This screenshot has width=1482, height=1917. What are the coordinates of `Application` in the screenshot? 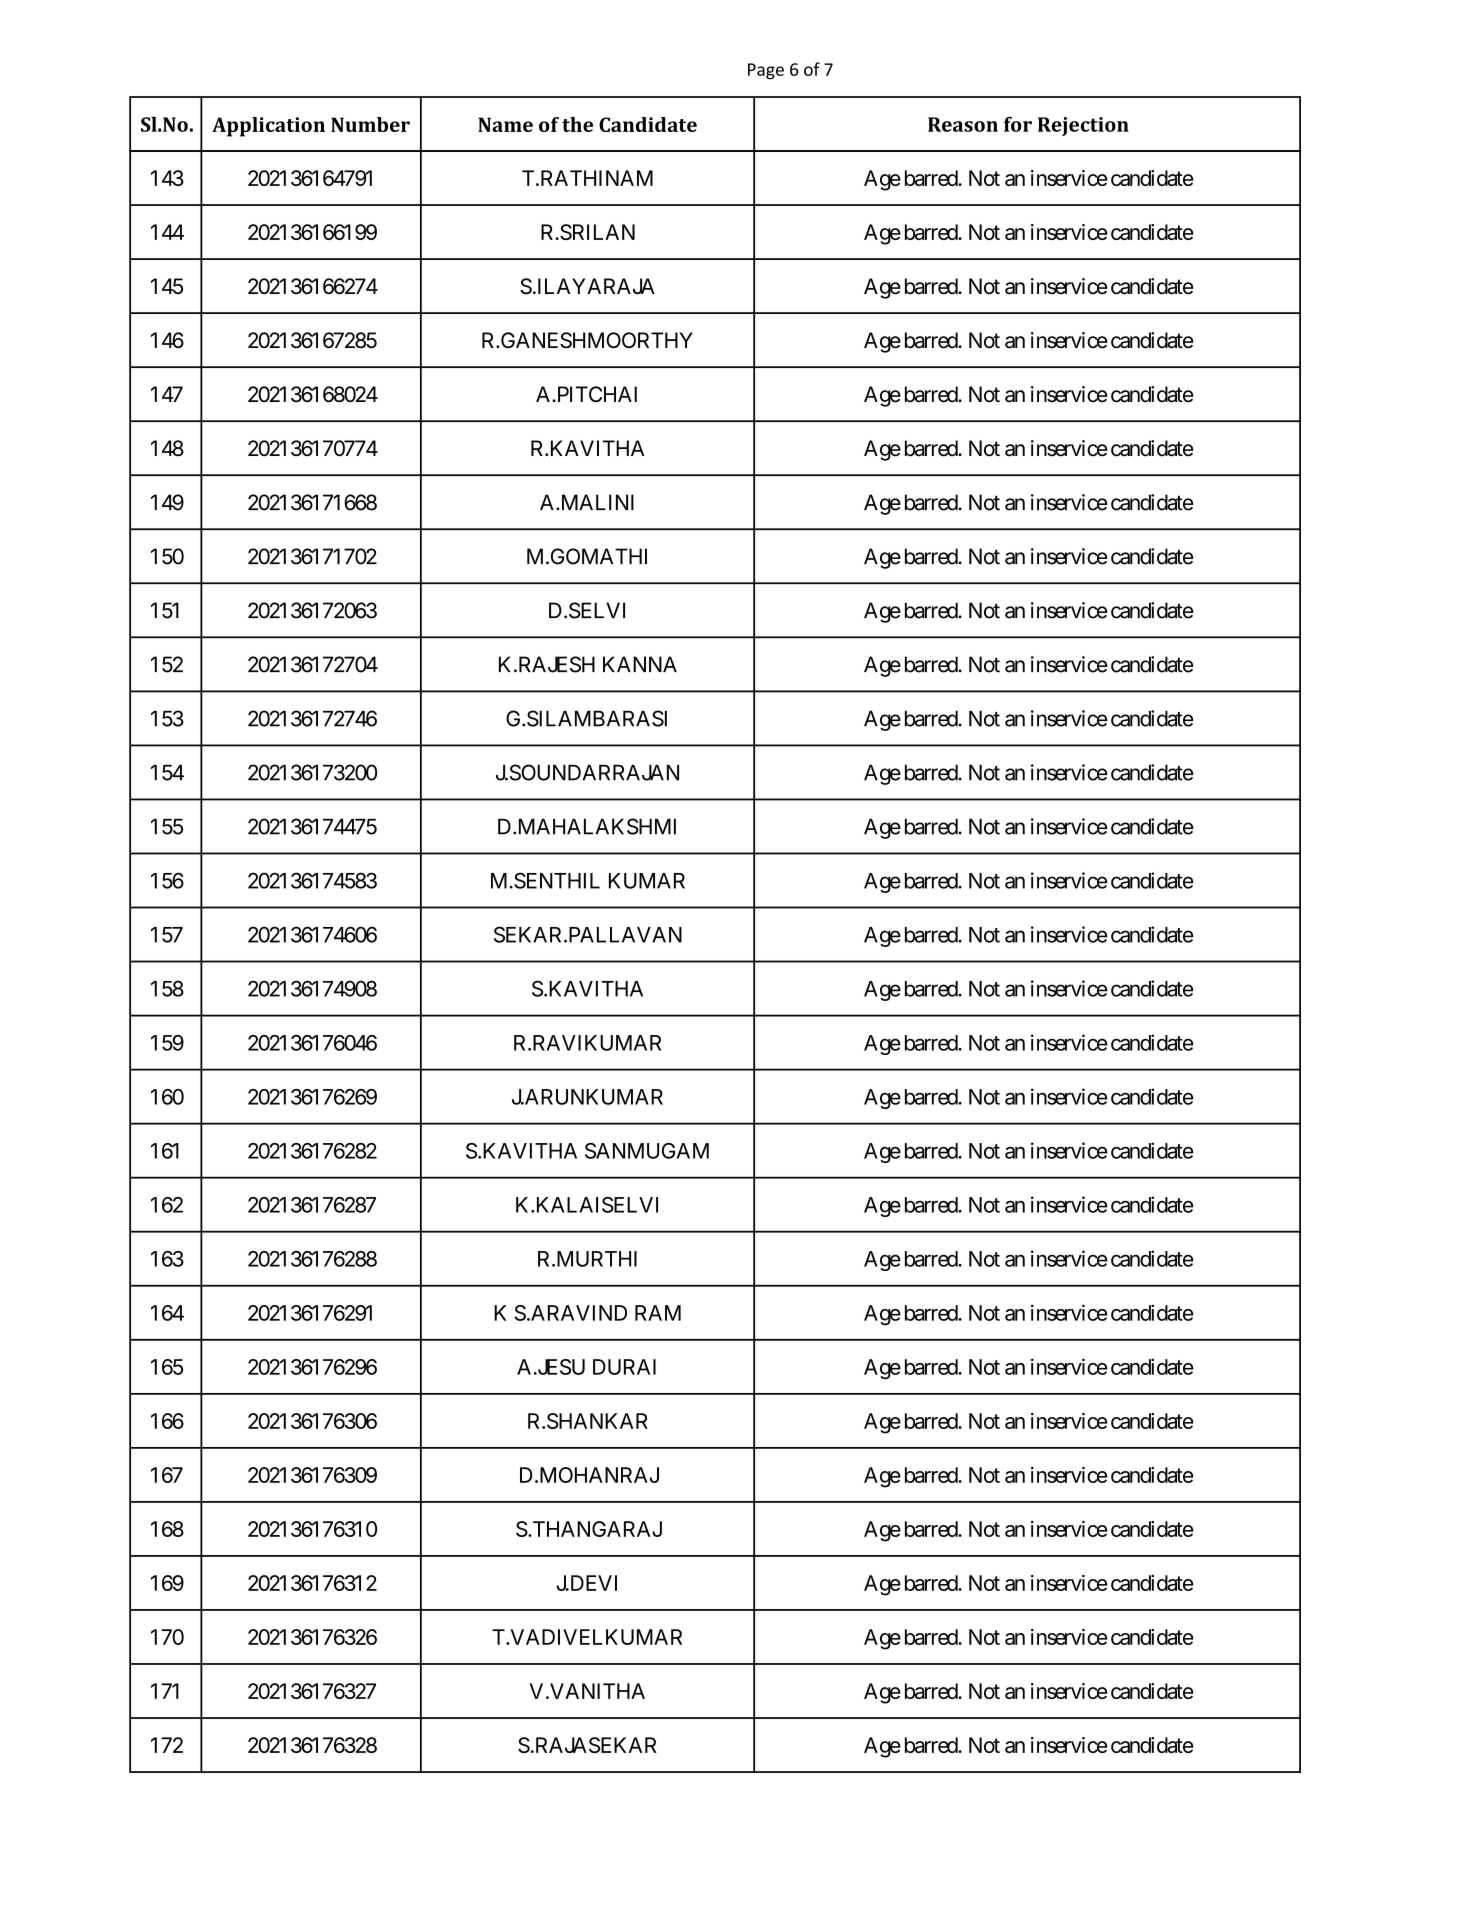 It's located at (268, 127).
